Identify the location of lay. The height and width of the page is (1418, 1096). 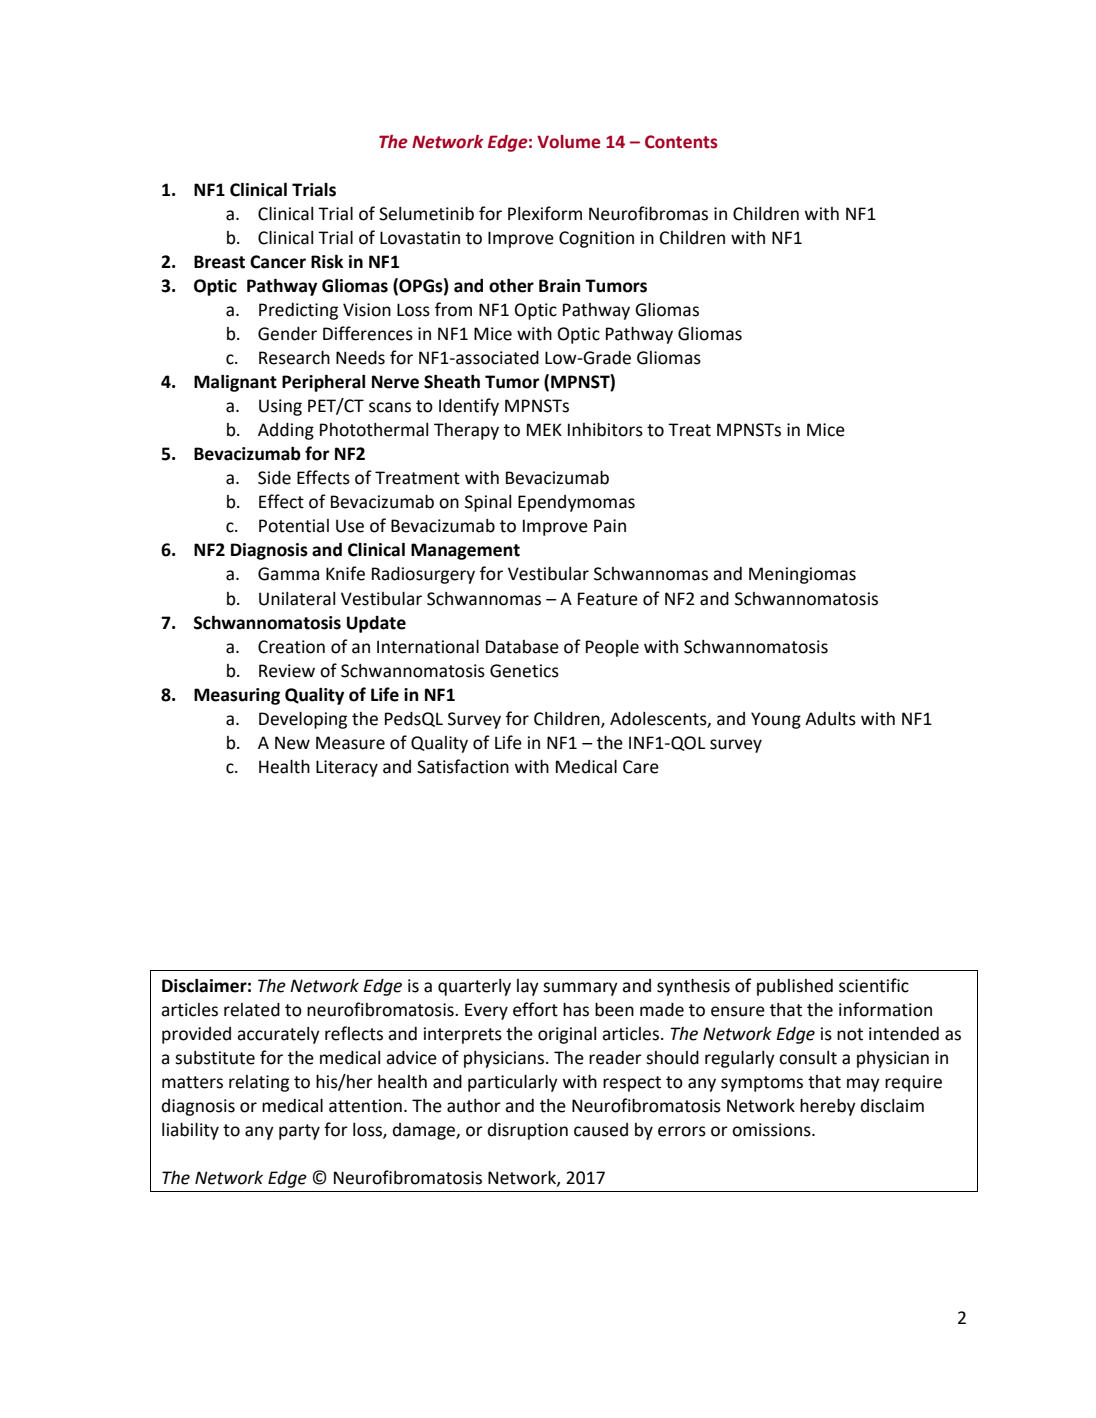
(528, 987).
